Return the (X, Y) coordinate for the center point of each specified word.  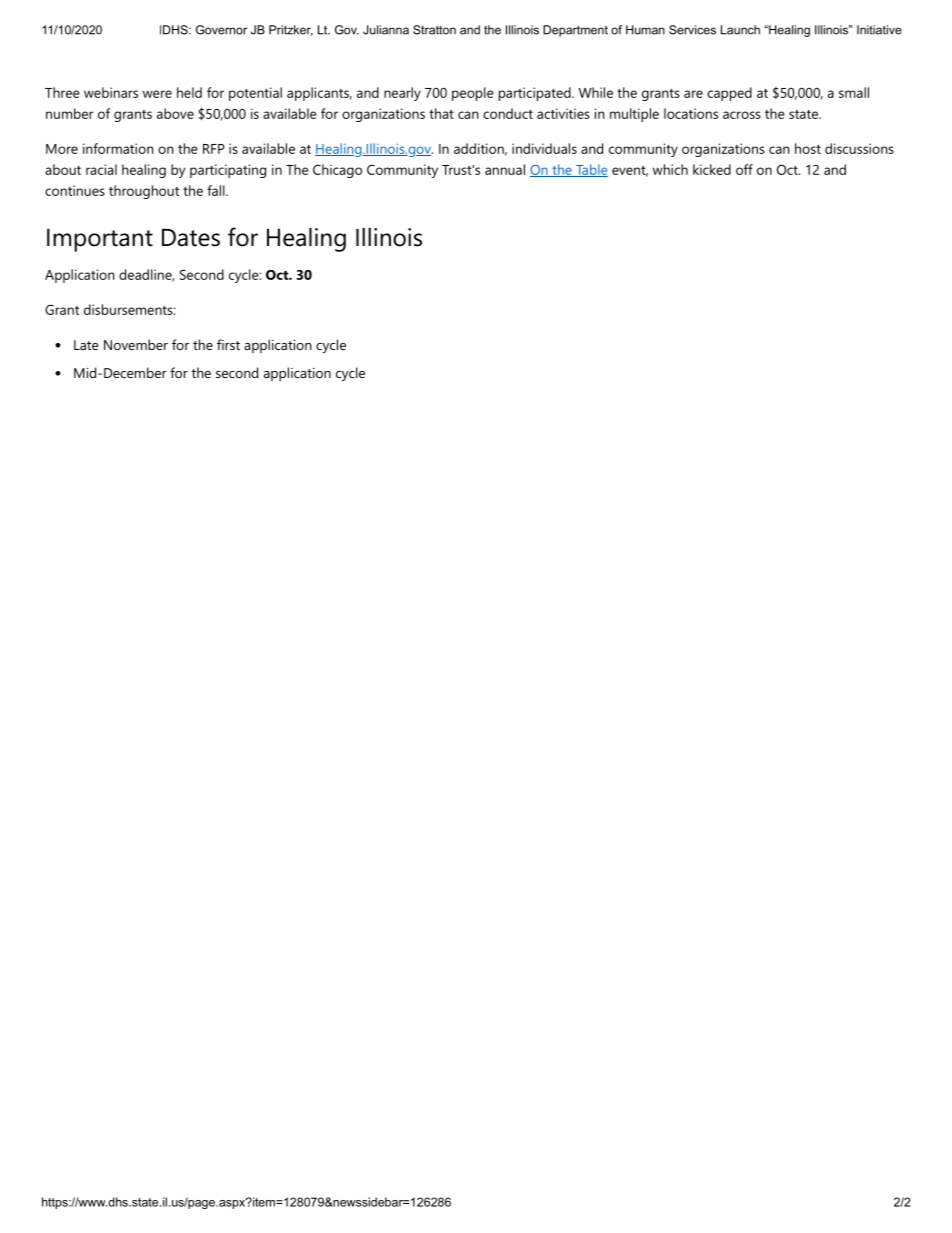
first (228, 344)
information (118, 148)
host (808, 148)
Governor (221, 30)
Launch (740, 30)
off (744, 169)
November (136, 344)
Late (86, 345)
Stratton (434, 30)
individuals (544, 148)
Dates (191, 238)
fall (216, 190)
